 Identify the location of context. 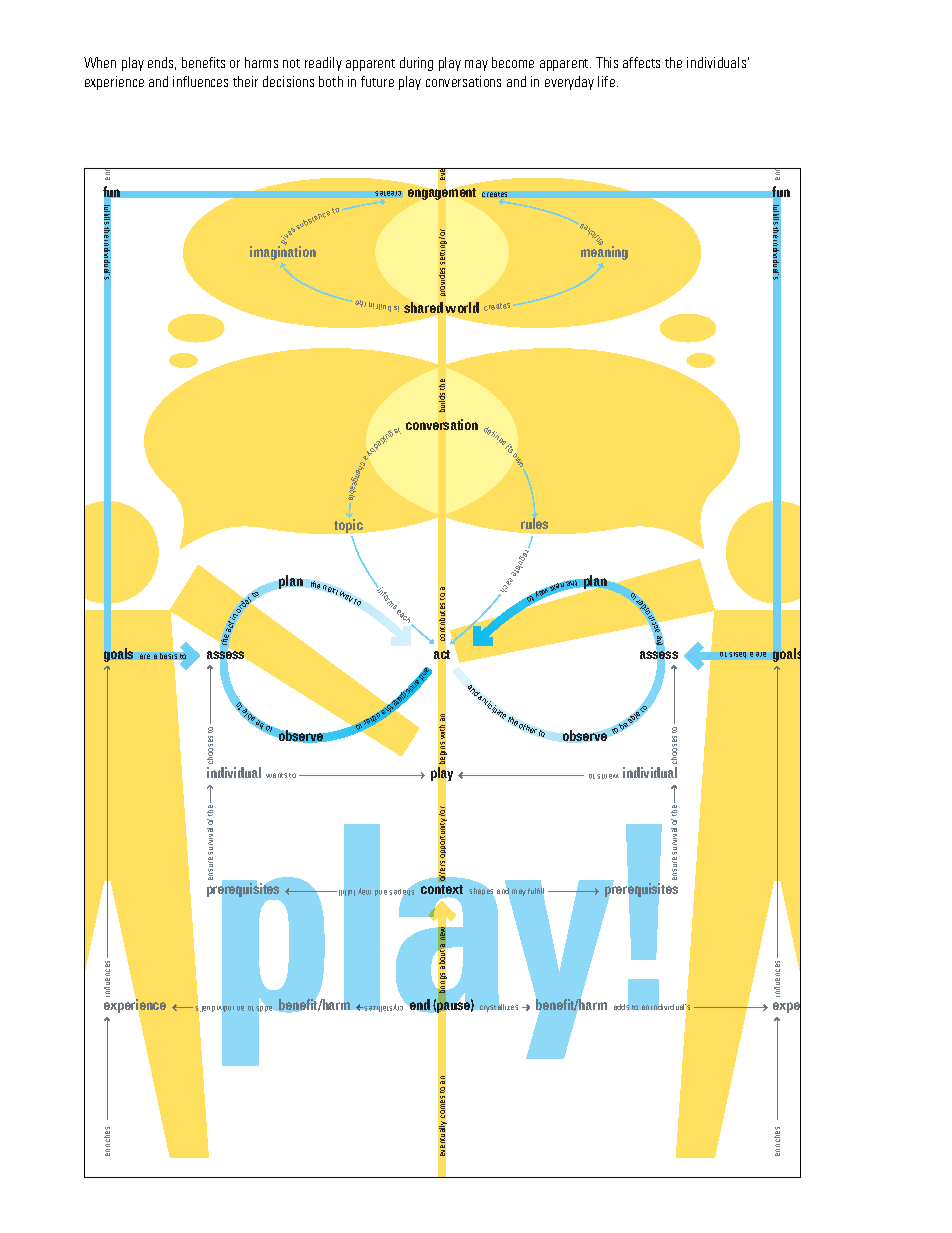
(442, 889).
